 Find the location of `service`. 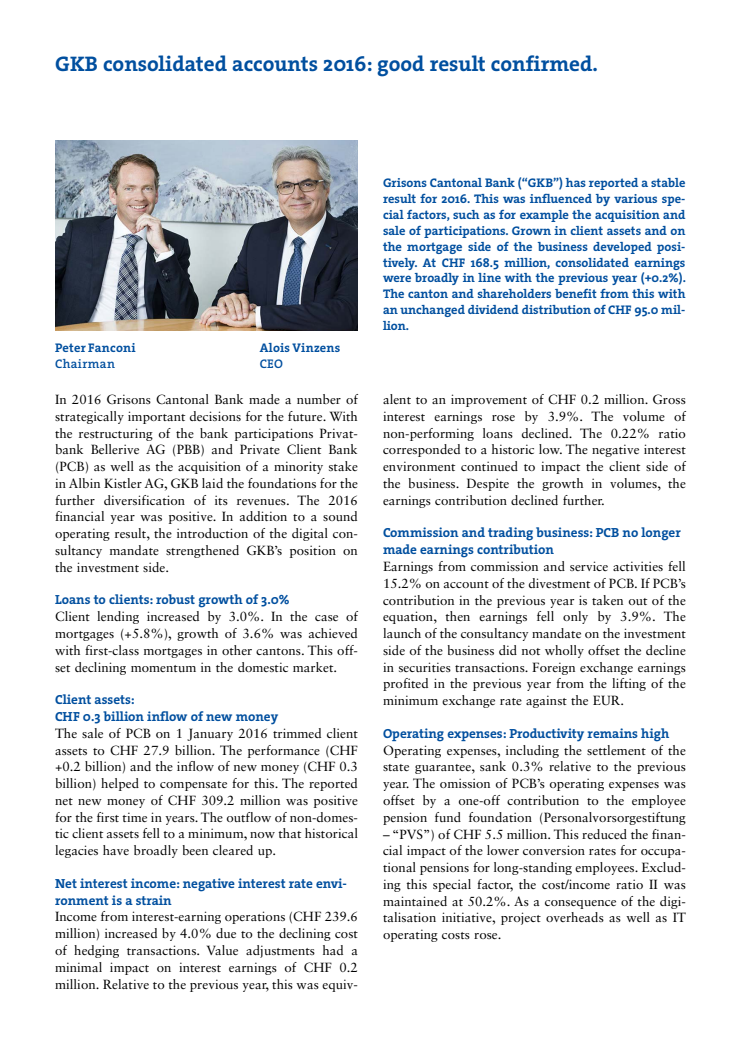

service is located at coordinates (589, 566).
